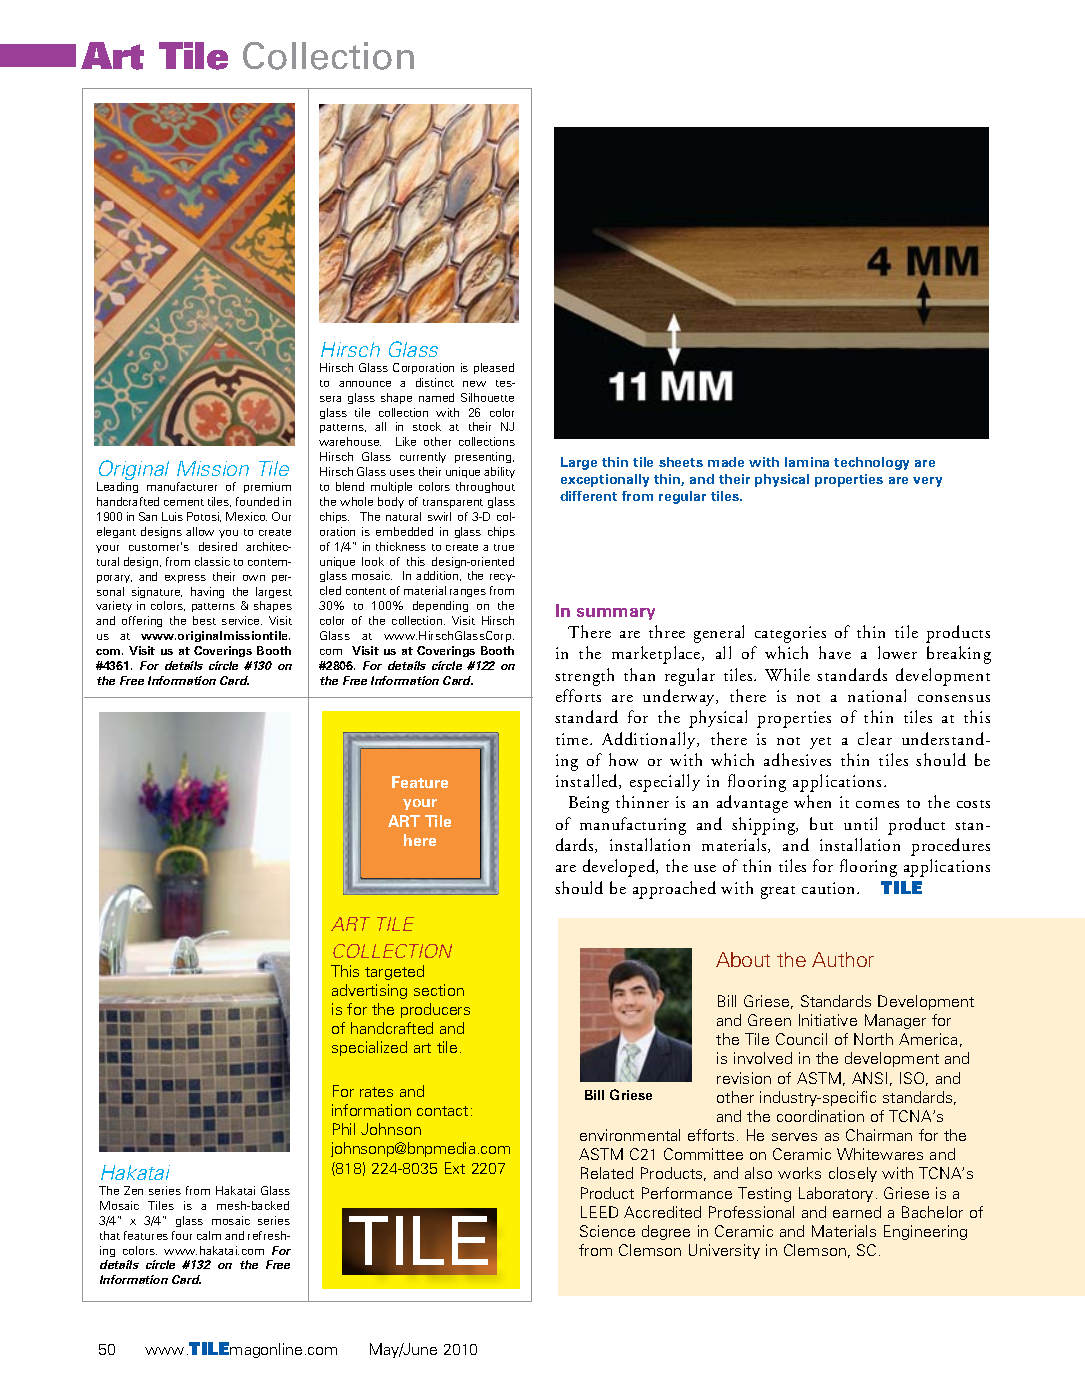  What do you see at coordinates (487, 397) in the screenshot?
I see `Silhouette` at bounding box center [487, 397].
